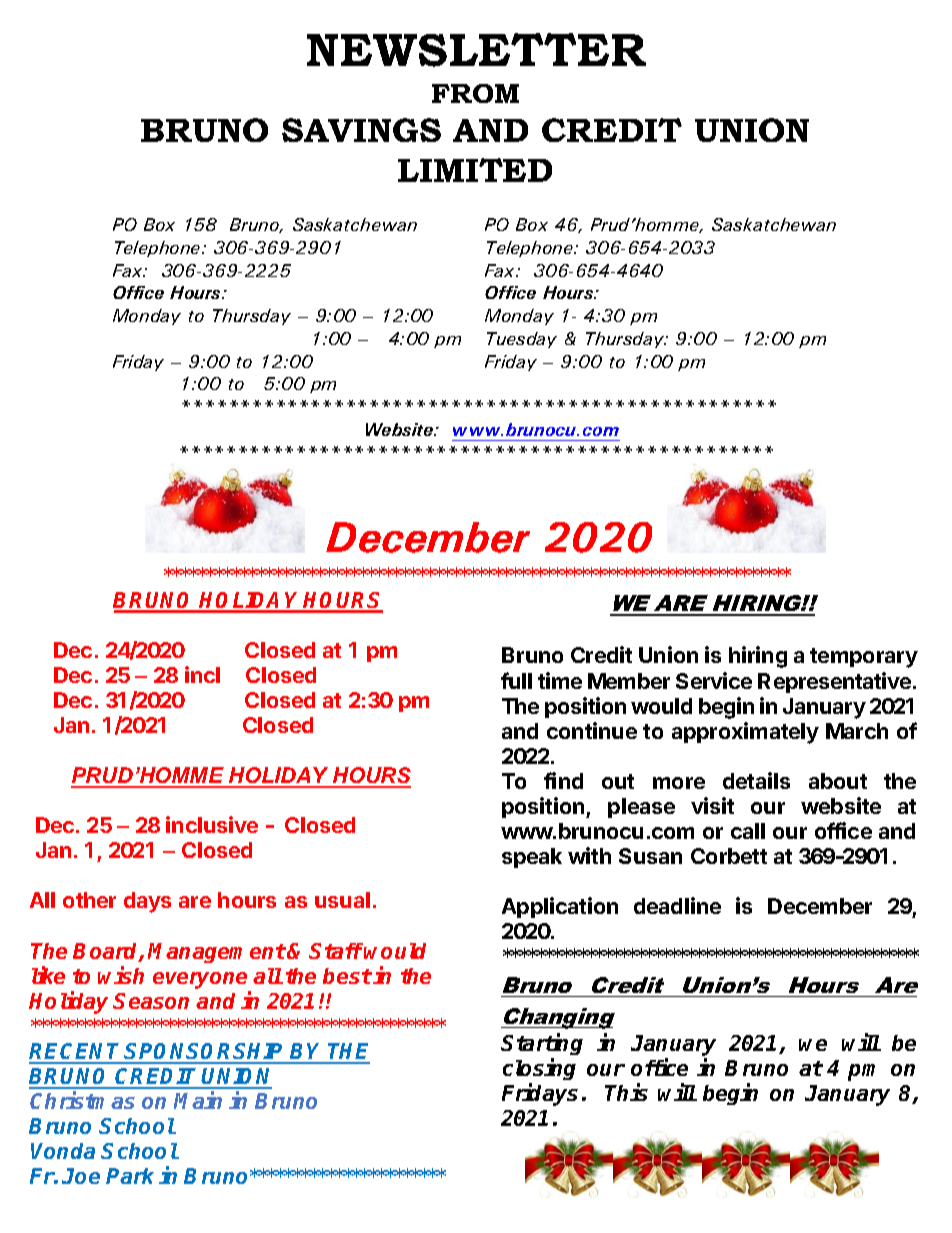 The image size is (952, 1233). I want to click on SAVINGS, so click(361, 130).
